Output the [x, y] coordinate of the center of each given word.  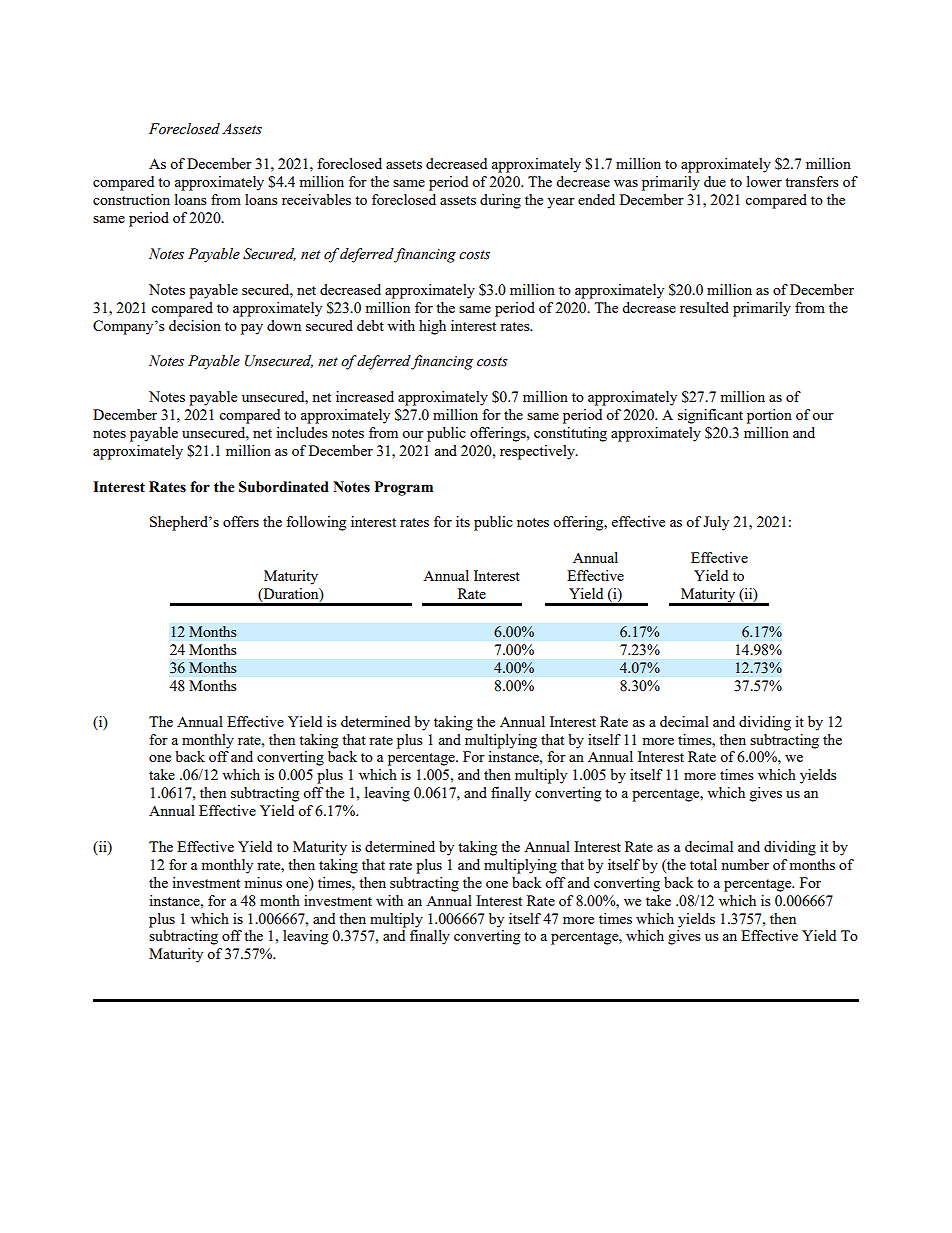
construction [131, 199]
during [500, 201]
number [745, 864]
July [716, 523]
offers [241, 521]
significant [710, 416]
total [703, 864]
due [715, 181]
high [432, 327]
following [316, 523]
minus [263, 882]
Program [403, 488]
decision [195, 325]
